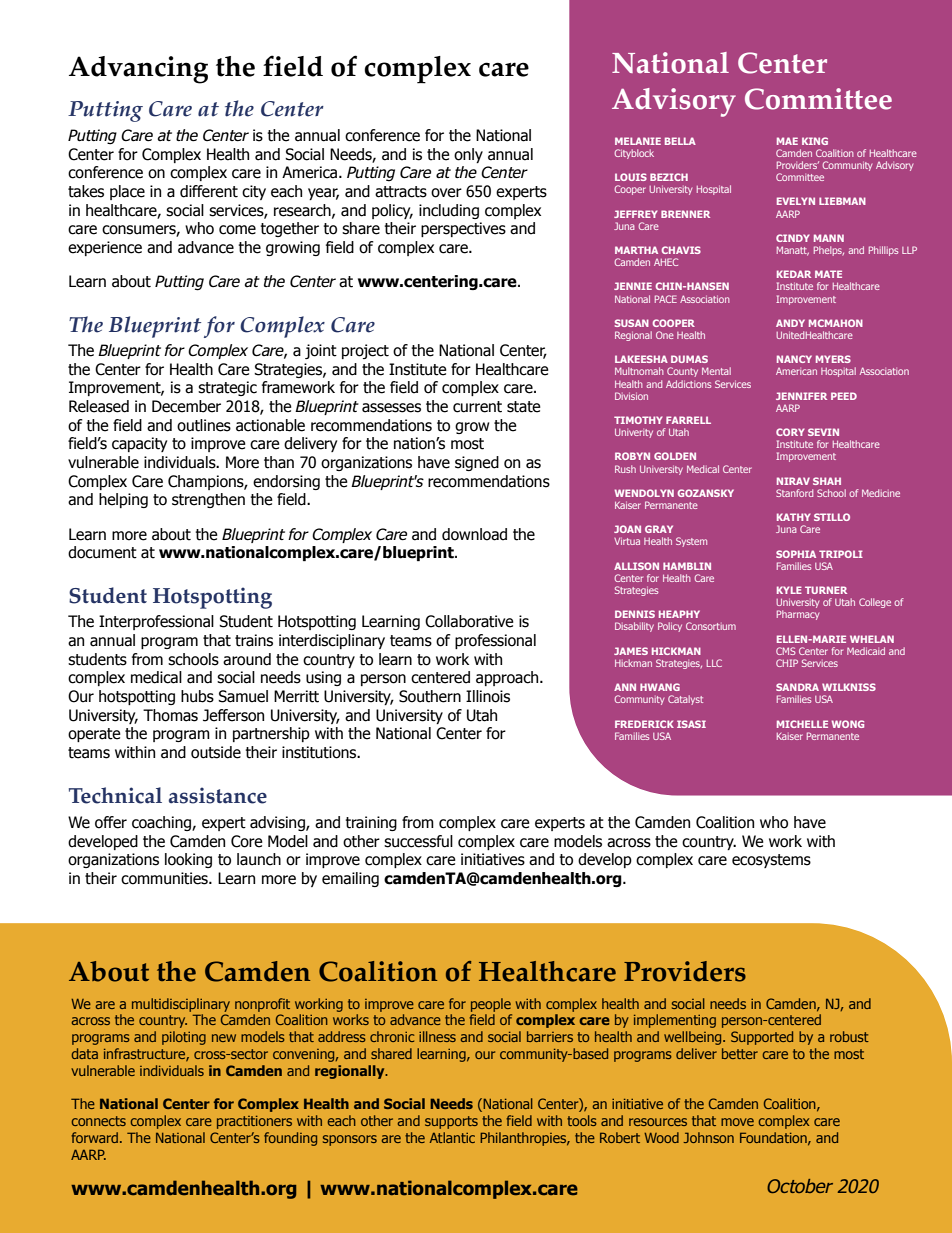 This screenshot has height=1233, width=952. What do you see at coordinates (254, 1122) in the screenshot?
I see `practitioners` at bounding box center [254, 1122].
